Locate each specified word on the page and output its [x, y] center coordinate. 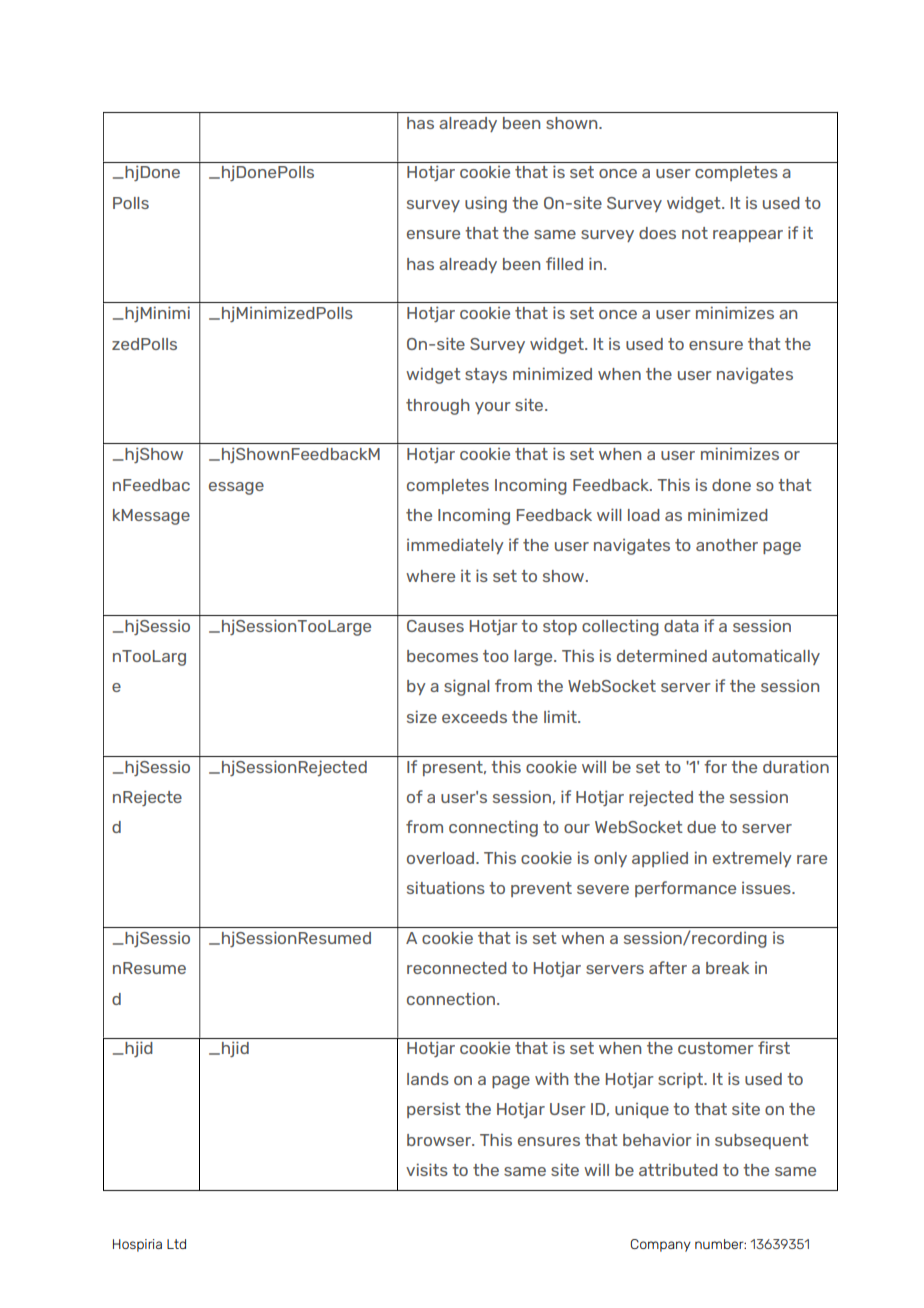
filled [564, 263]
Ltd [176, 1244]
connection [451, 998]
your [493, 408]
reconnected [457, 968]
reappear [748, 236]
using [486, 204]
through [438, 407]
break [727, 968]
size [422, 716]
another [727, 545]
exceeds [474, 717]
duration [796, 766]
